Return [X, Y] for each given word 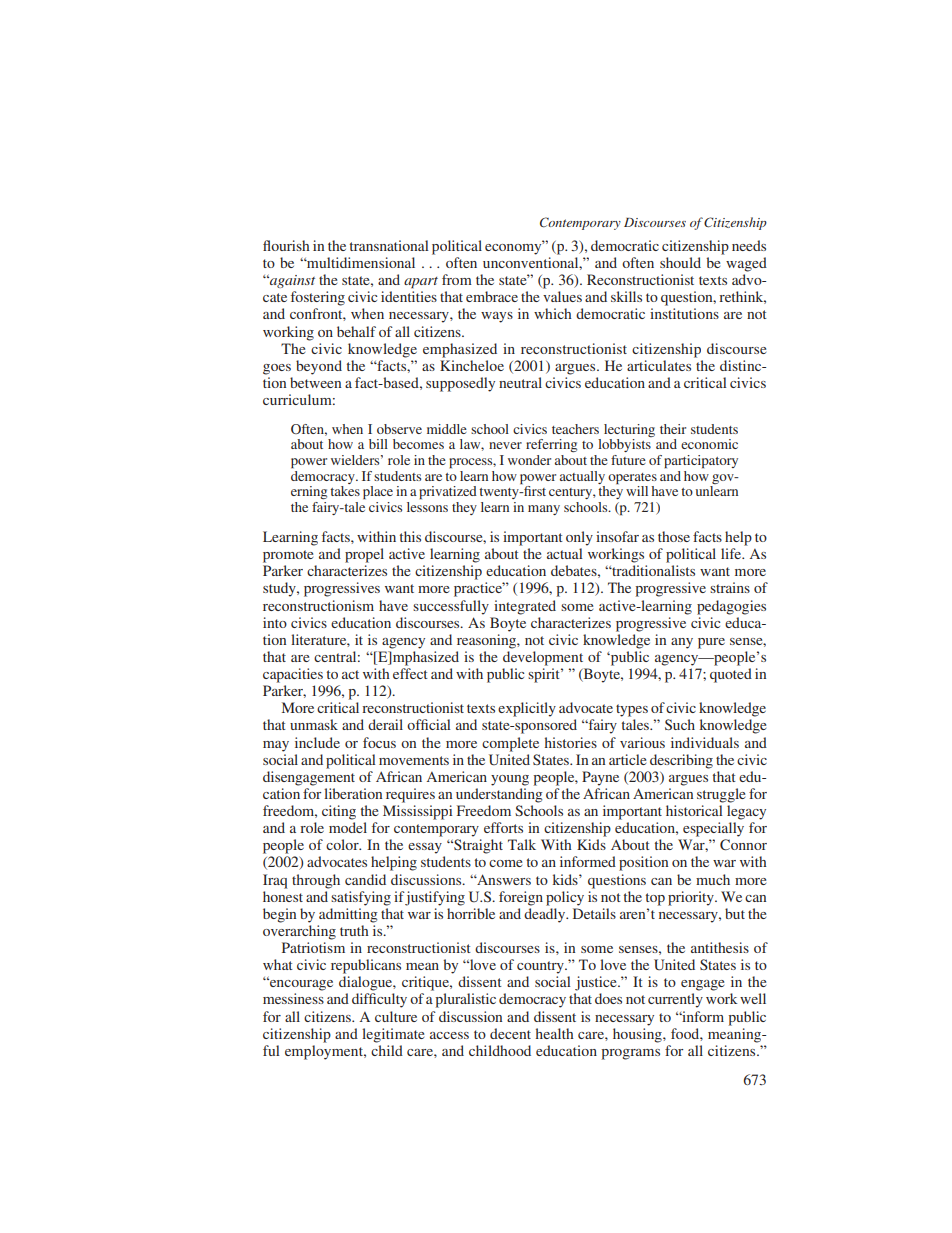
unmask [314, 724]
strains [730, 587]
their [673, 429]
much [713, 879]
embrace [492, 296]
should [680, 262]
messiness [293, 998]
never [505, 445]
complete [510, 744]
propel [364, 555]
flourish [286, 245]
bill [378, 444]
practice [479, 589]
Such [680, 724]
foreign [521, 898]
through [316, 881]
